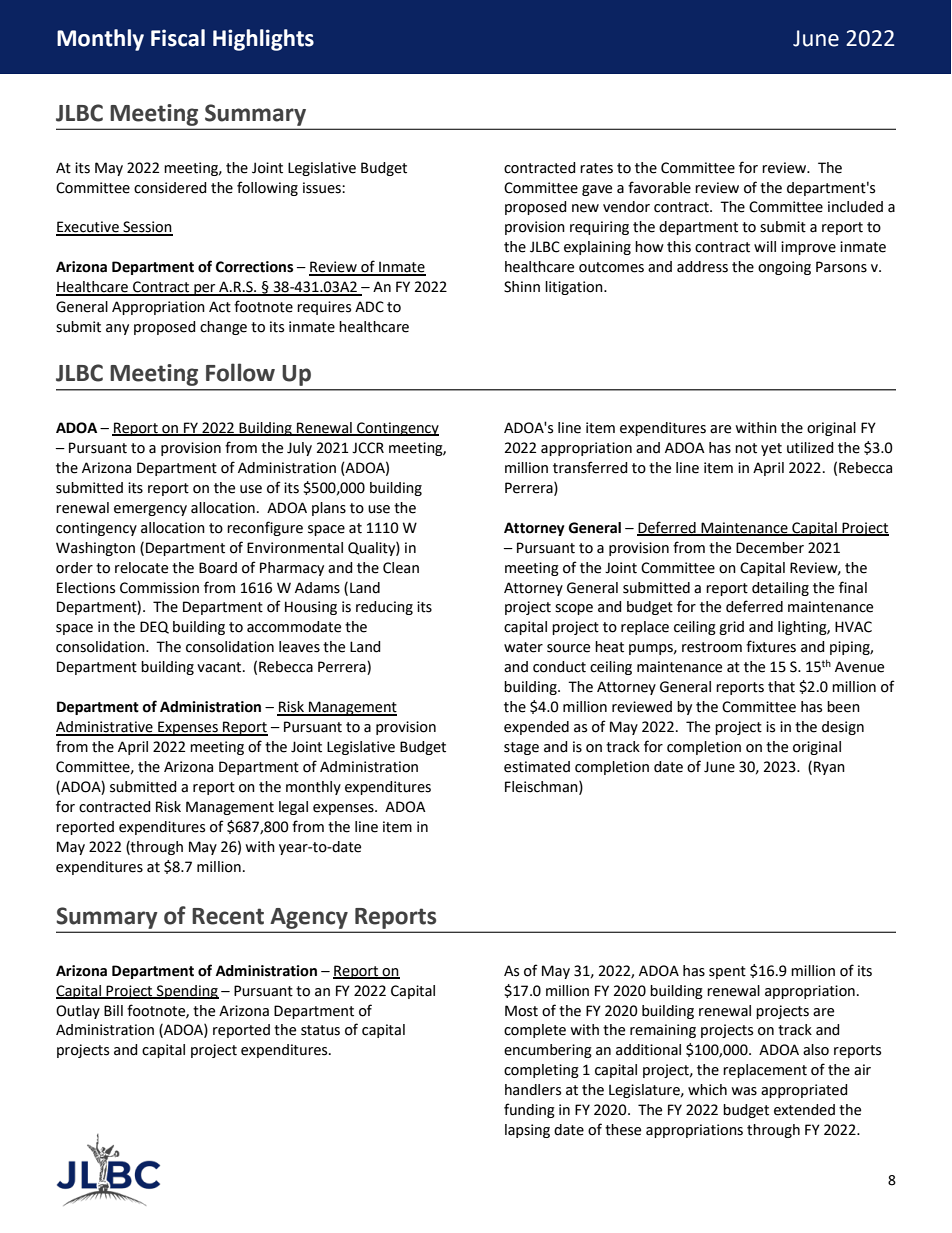  What do you see at coordinates (780, 589) in the page?
I see `detailing` at bounding box center [780, 589].
